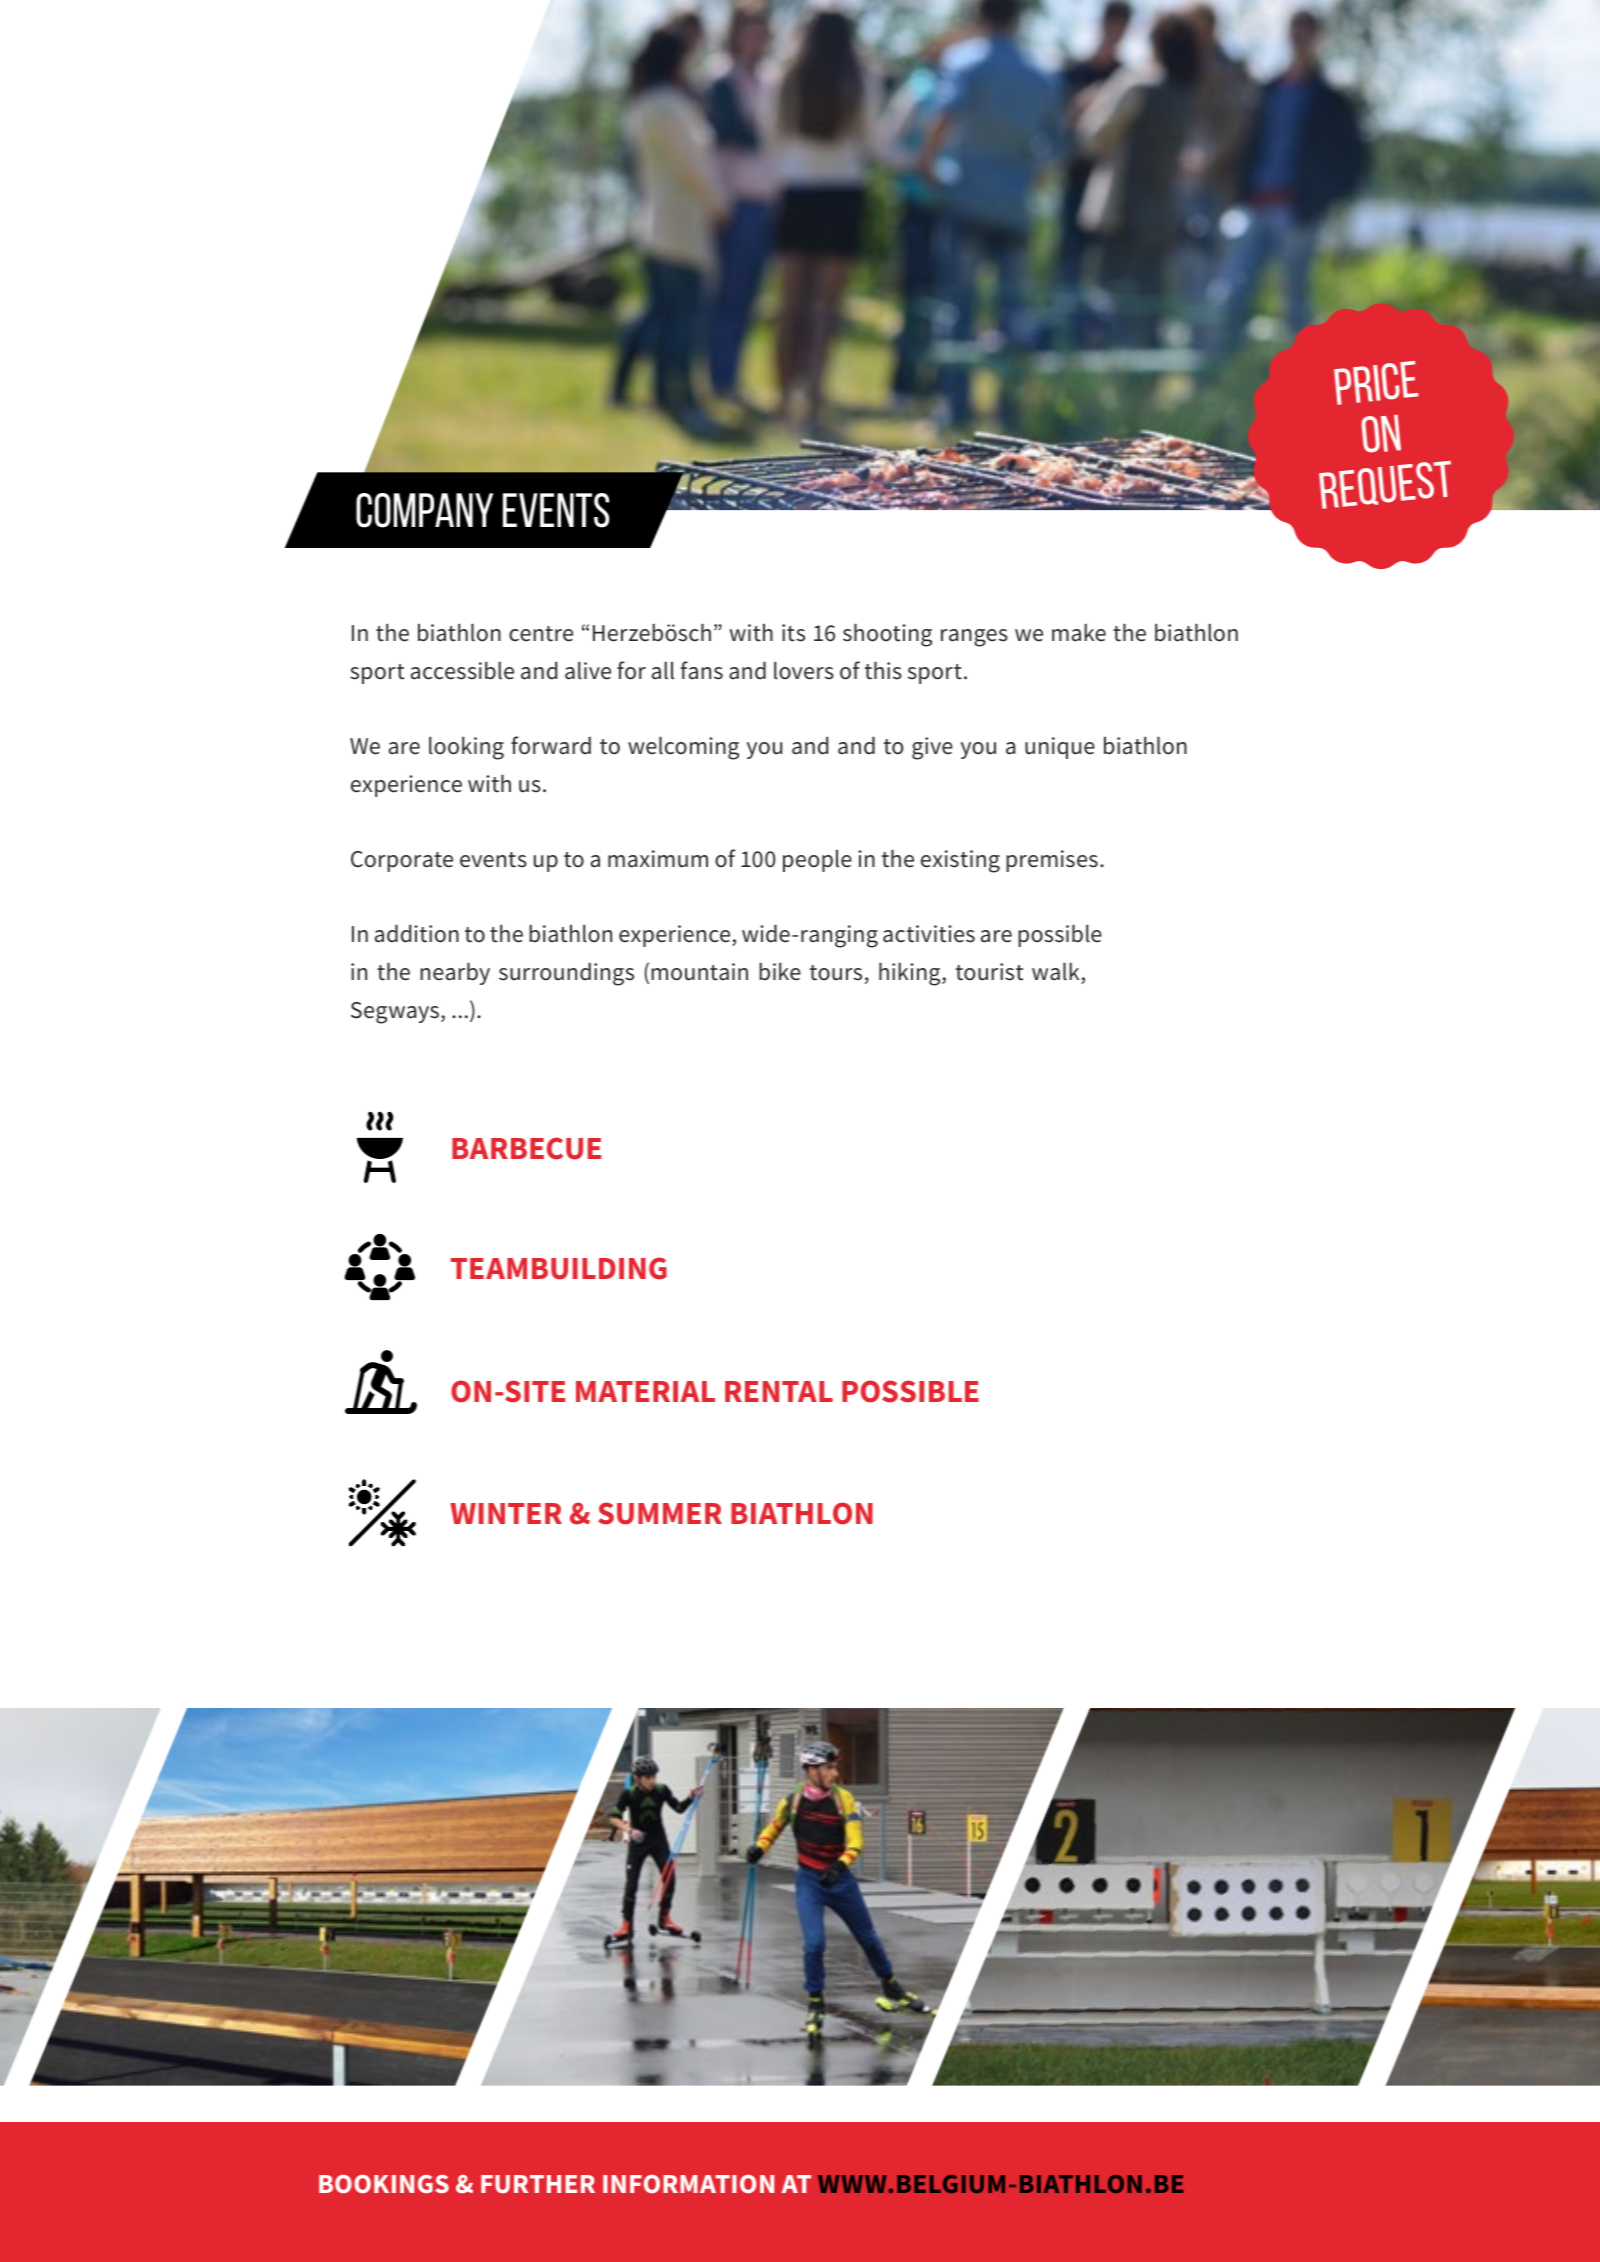  I want to click on BOOKINGS, so click(384, 2184).
